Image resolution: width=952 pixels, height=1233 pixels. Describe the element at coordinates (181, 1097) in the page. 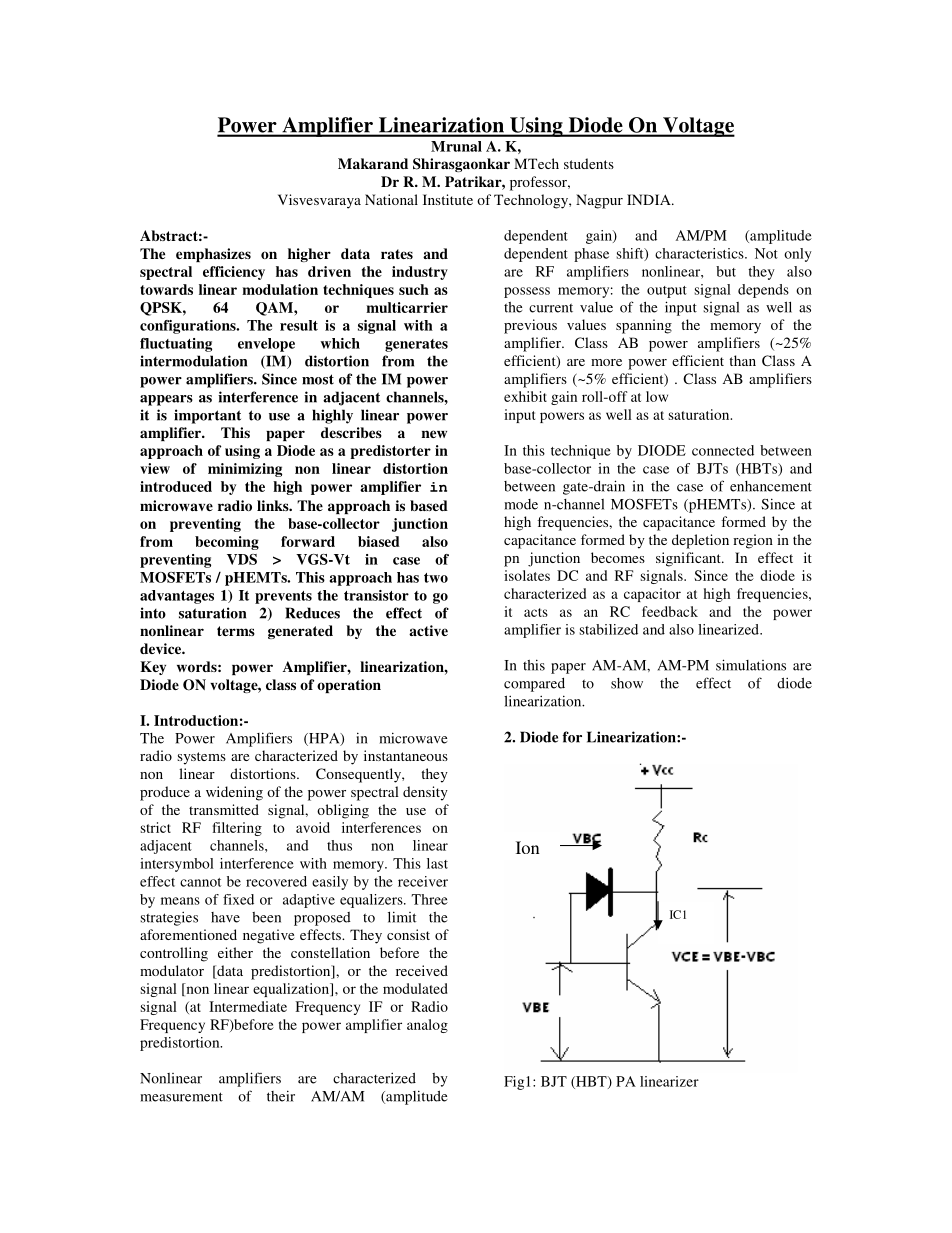

I see `measurement` at that location.
